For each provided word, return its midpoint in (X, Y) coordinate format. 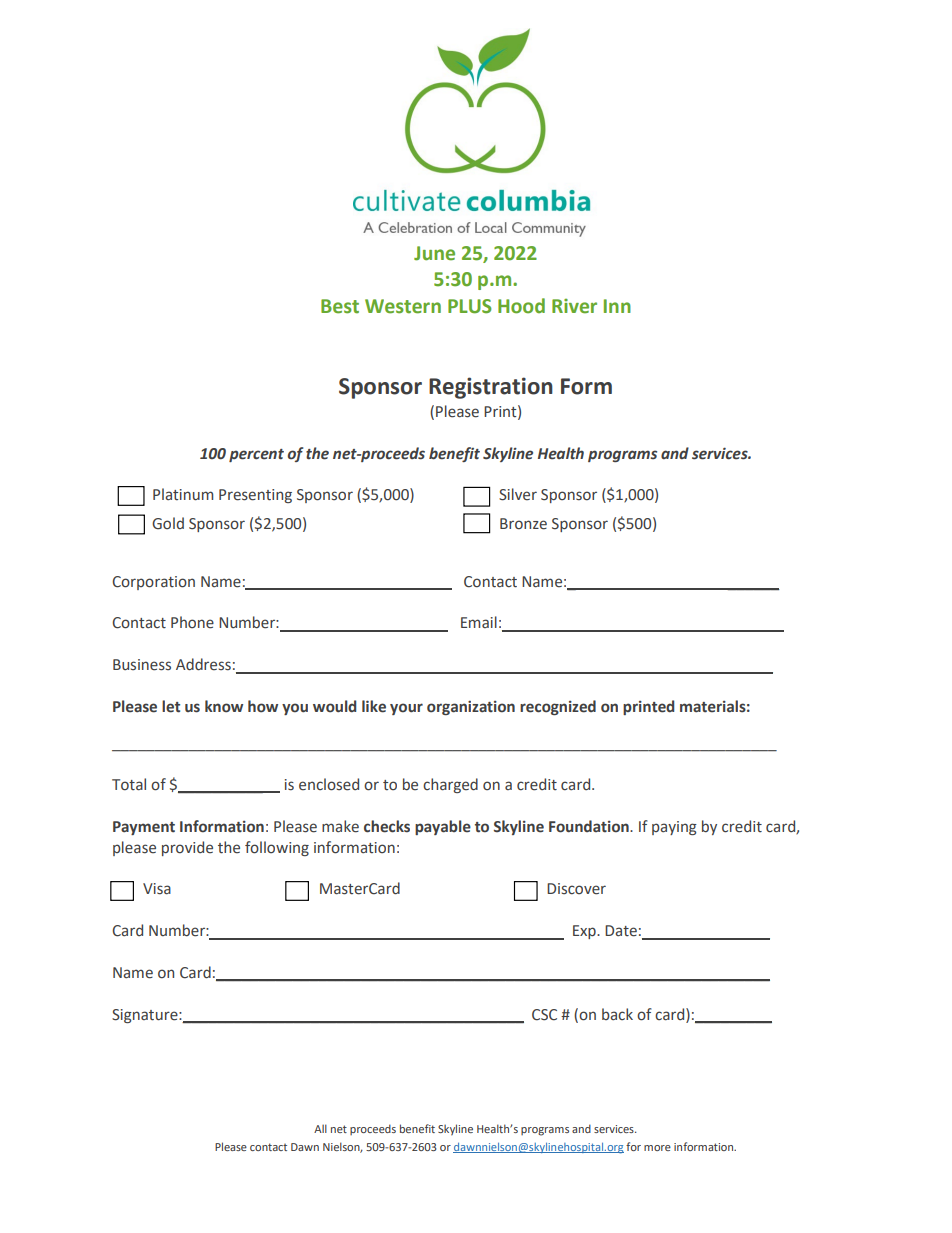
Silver (518, 494)
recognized (558, 707)
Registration (491, 388)
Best (340, 306)
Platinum (183, 494)
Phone (192, 622)
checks (387, 826)
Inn (617, 306)
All (320, 1128)
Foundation (590, 826)
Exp (585, 932)
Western (403, 306)
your (406, 709)
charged (450, 785)
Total (129, 784)
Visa (157, 889)
